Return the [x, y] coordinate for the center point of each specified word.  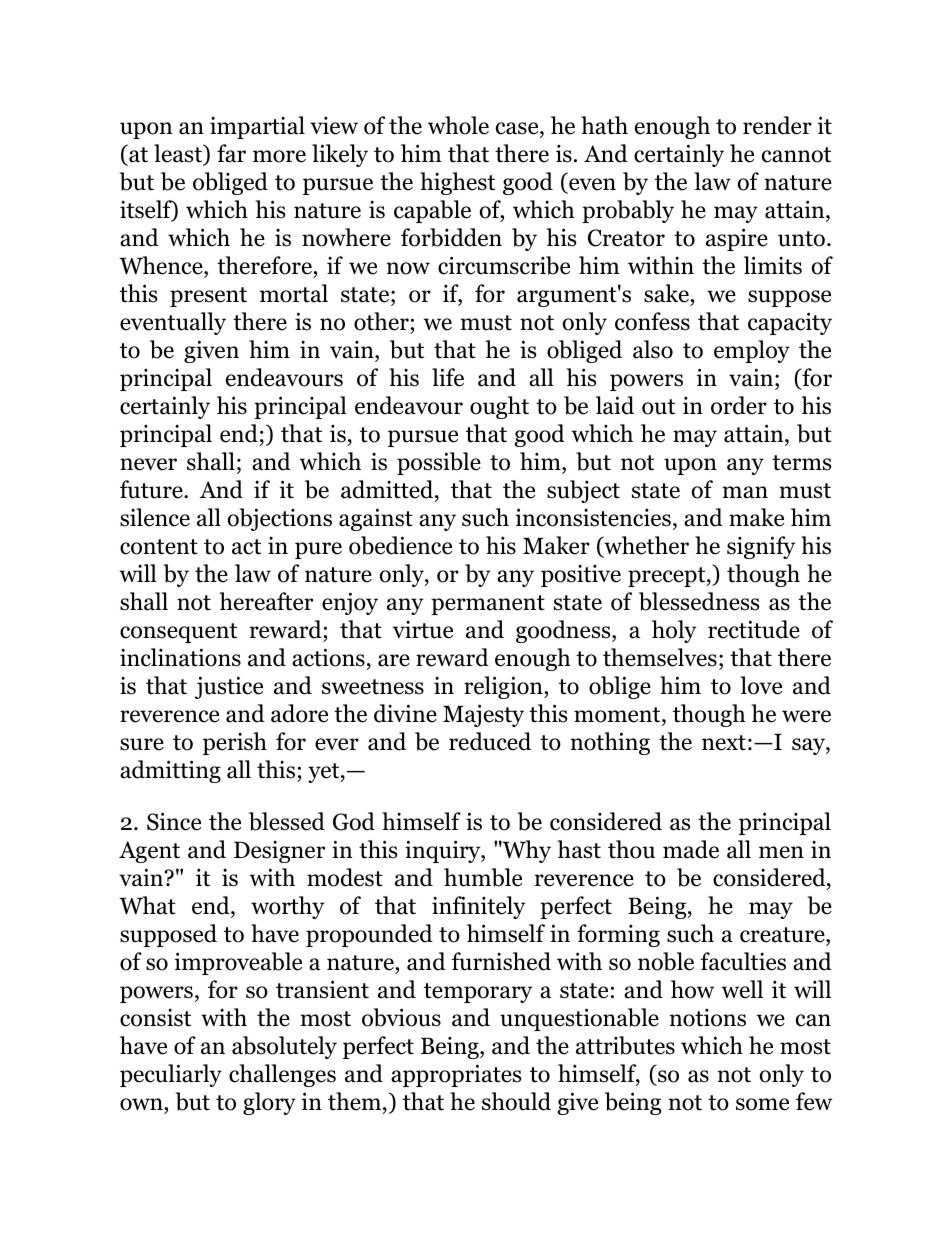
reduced [490, 741]
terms [801, 463]
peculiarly [171, 1075]
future [152, 489]
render [777, 125]
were [806, 716]
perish [235, 743]
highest [457, 183]
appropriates [456, 1075]
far [231, 153]
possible [439, 463]
